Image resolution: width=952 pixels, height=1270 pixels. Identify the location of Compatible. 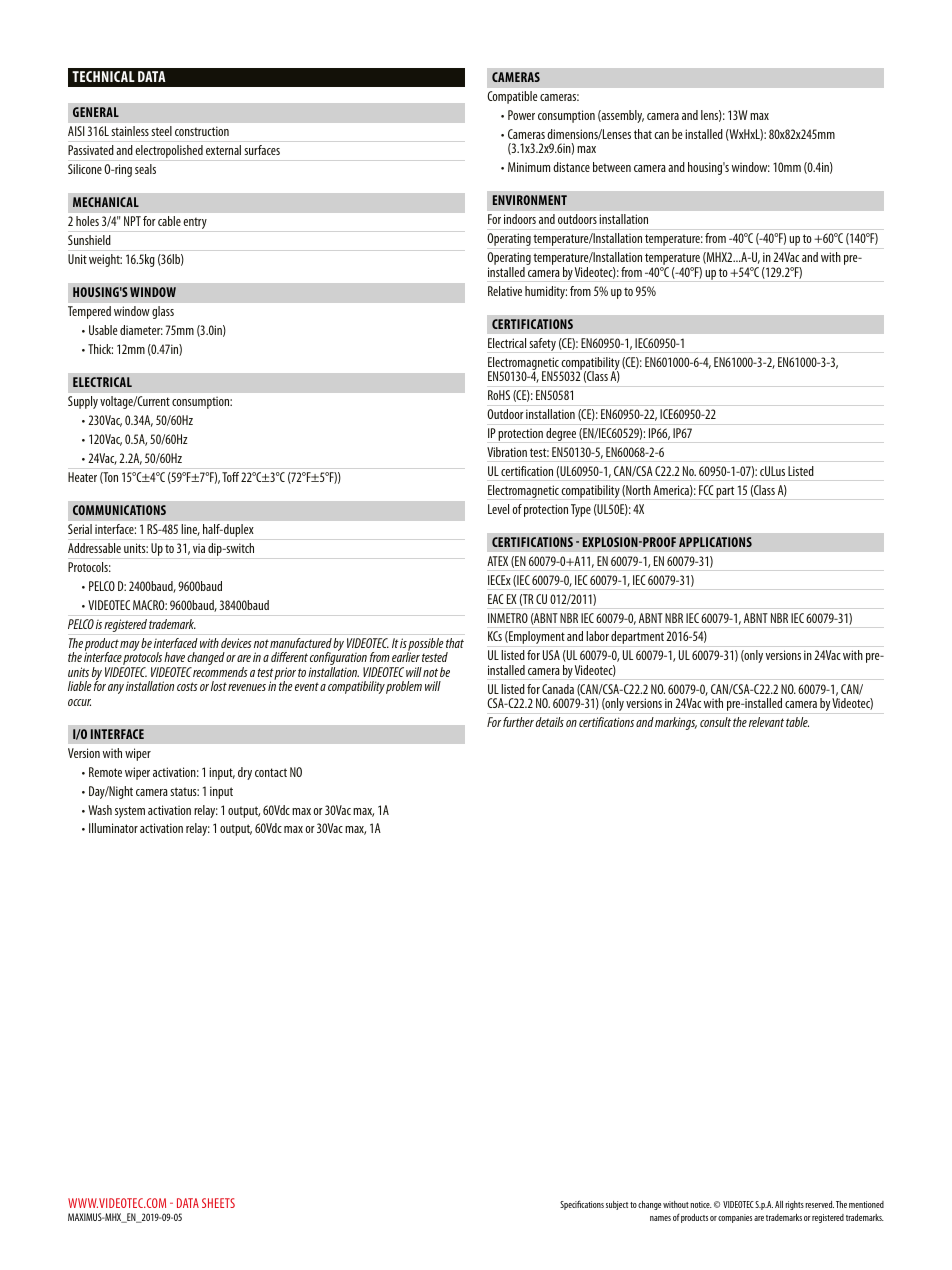
(512, 97).
